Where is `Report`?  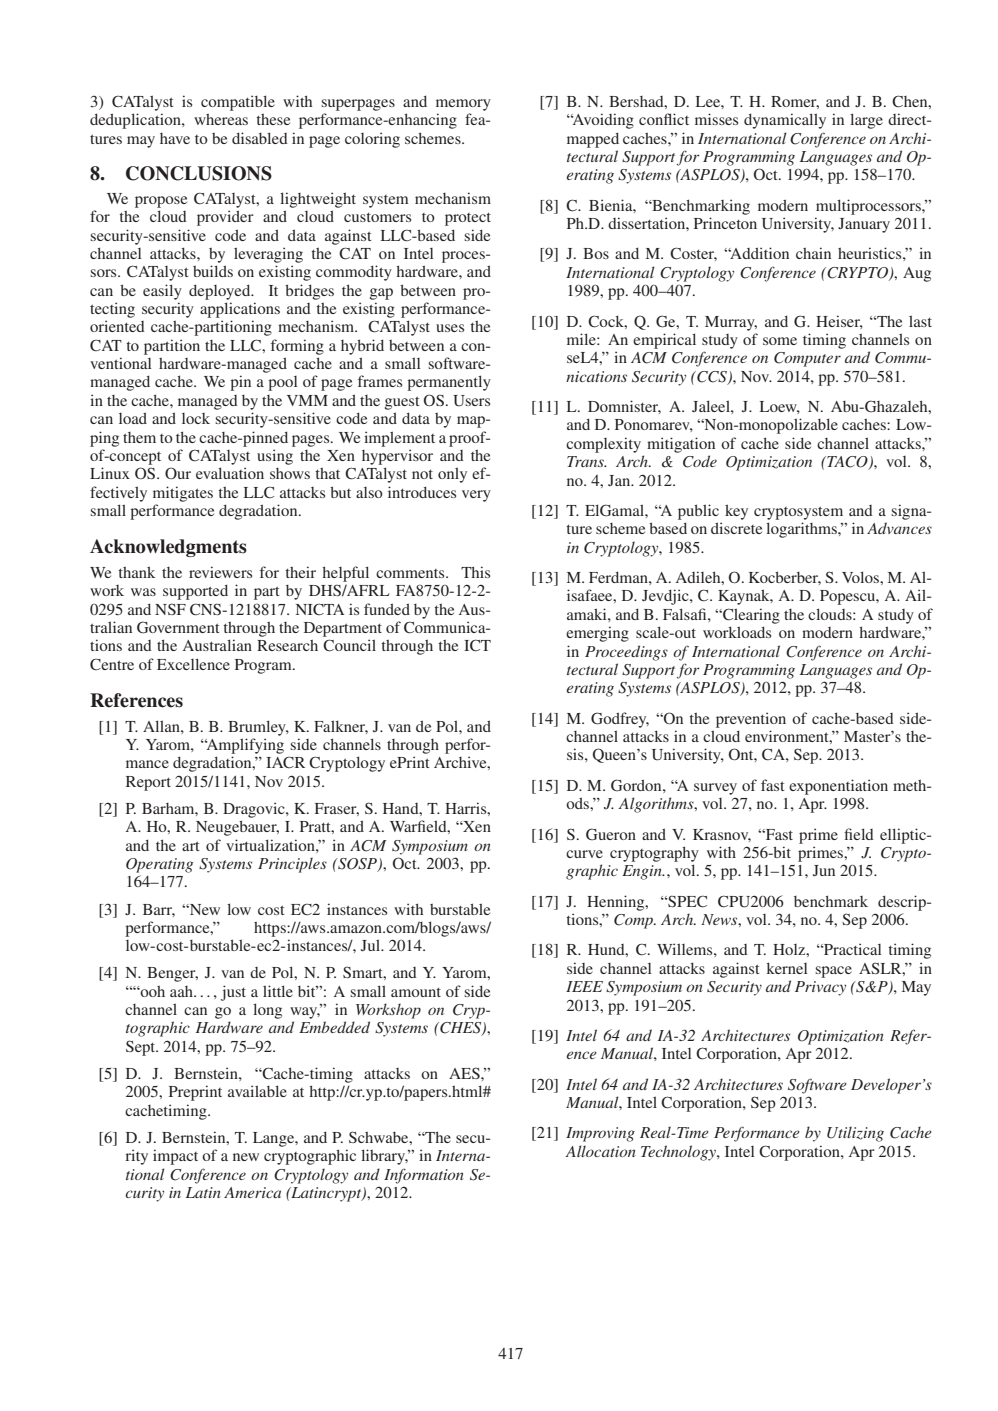 Report is located at coordinates (148, 783).
